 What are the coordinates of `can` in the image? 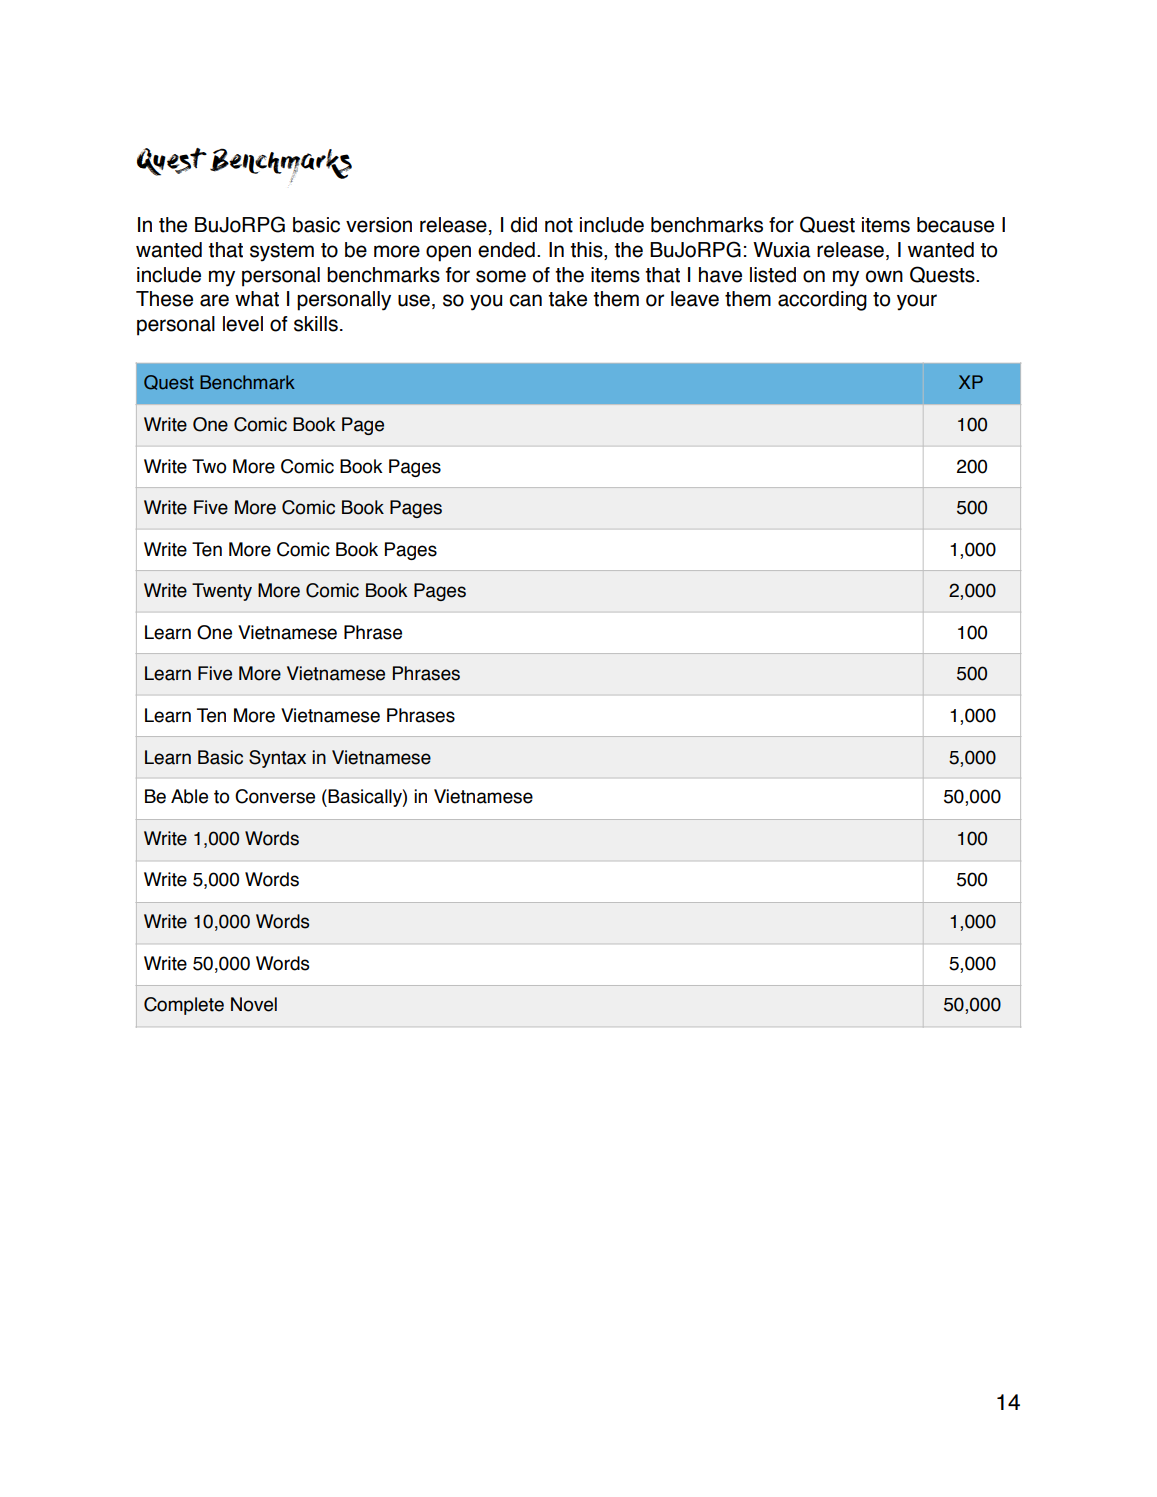 It's located at (526, 300).
